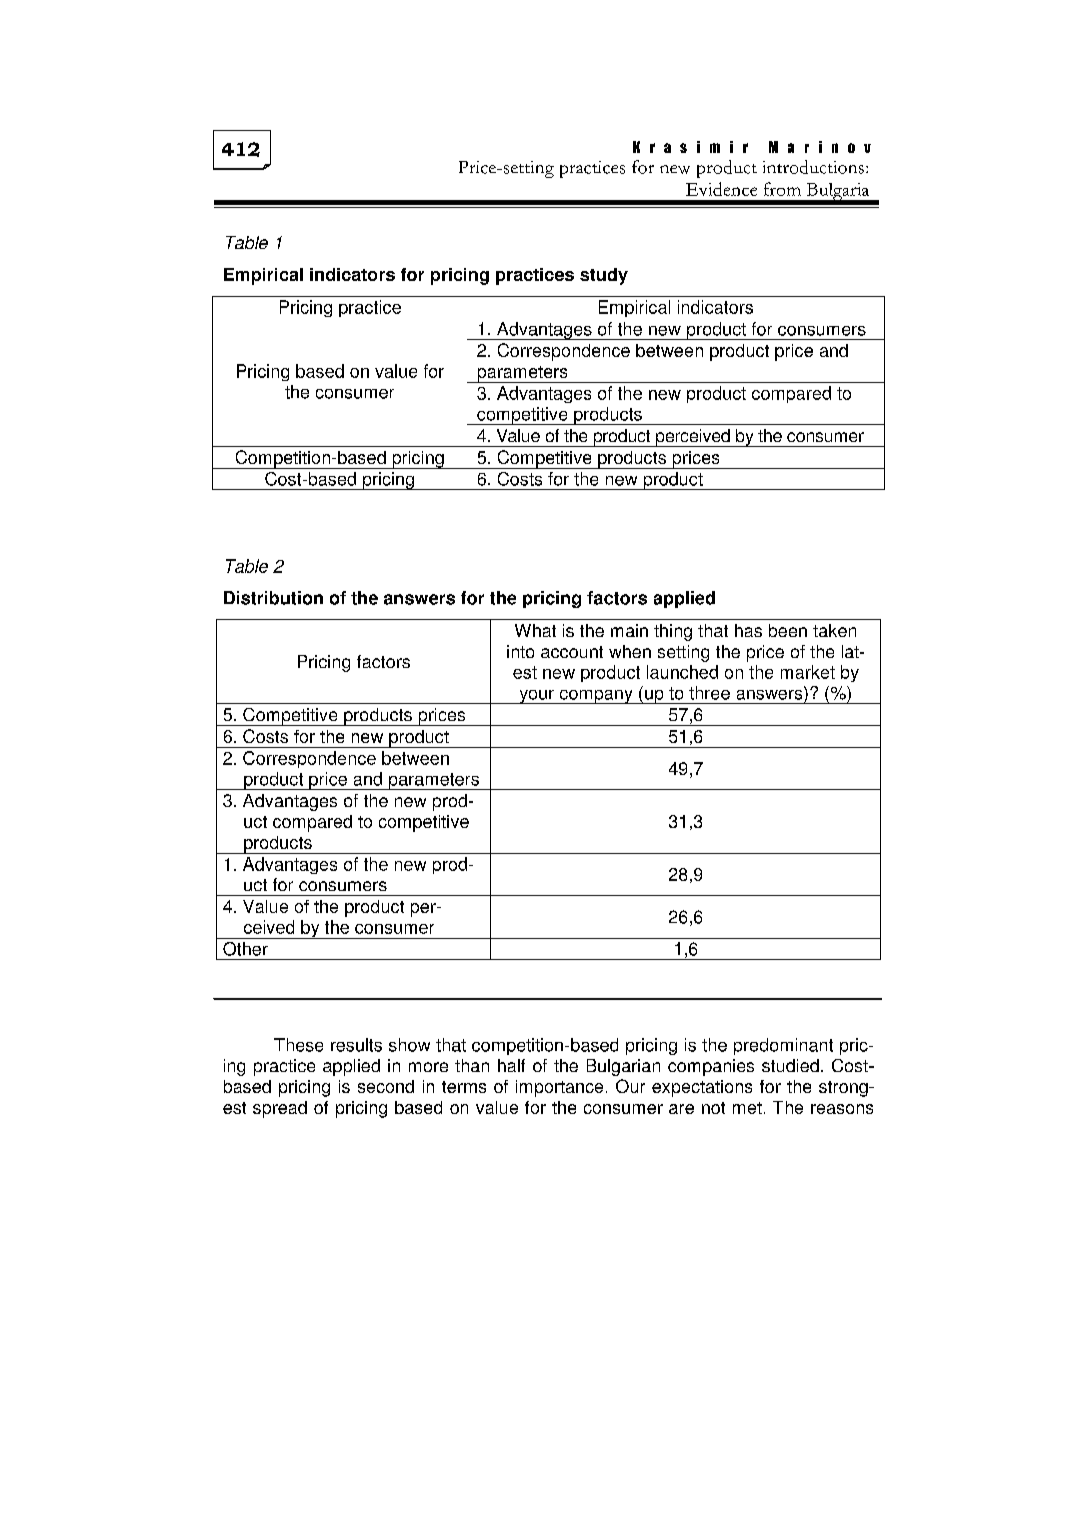 The width and height of the screenshot is (1077, 1523). Describe the element at coordinates (721, 189) in the screenshot. I see `Evidence` at that location.
